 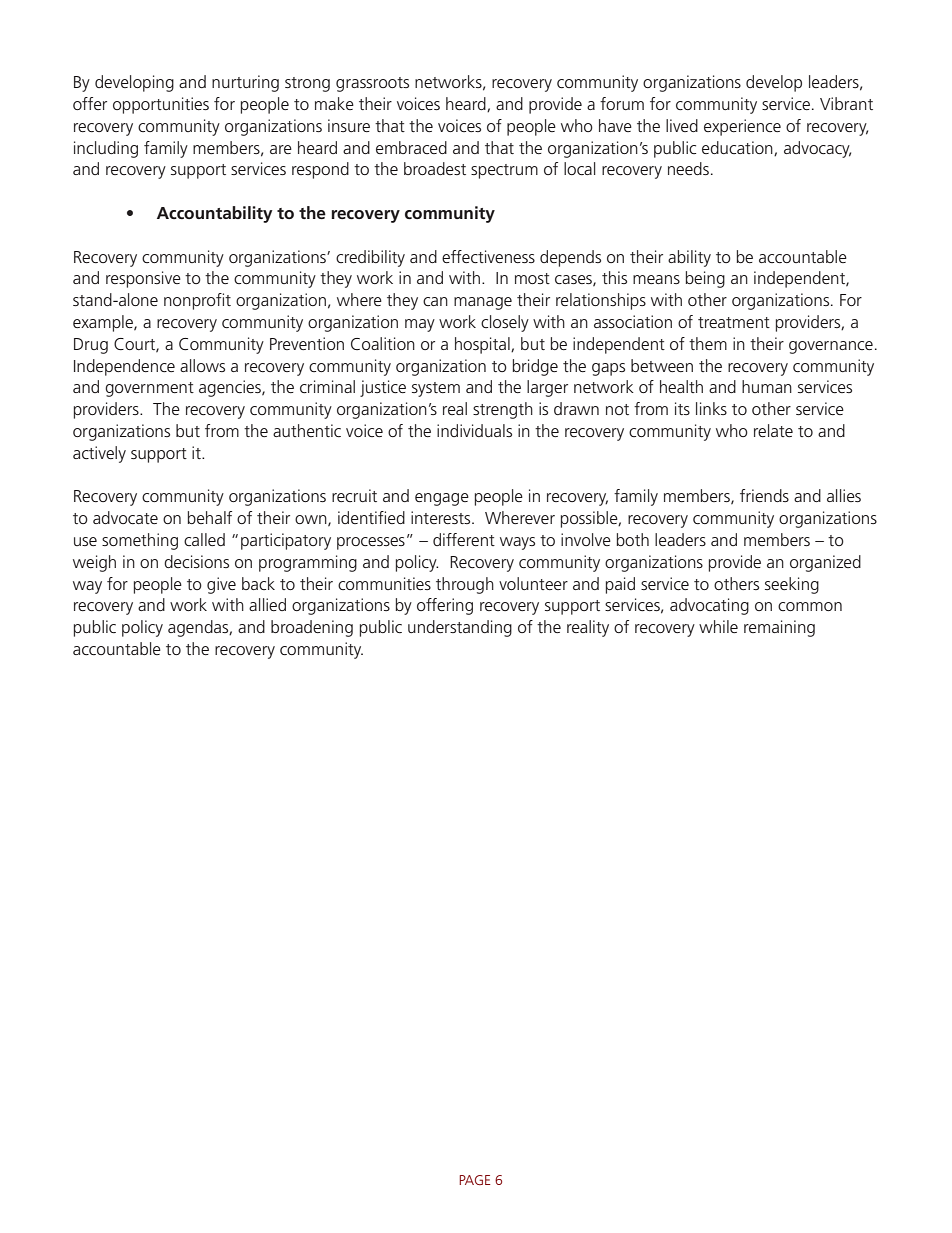 I want to click on remaining, so click(x=779, y=628).
